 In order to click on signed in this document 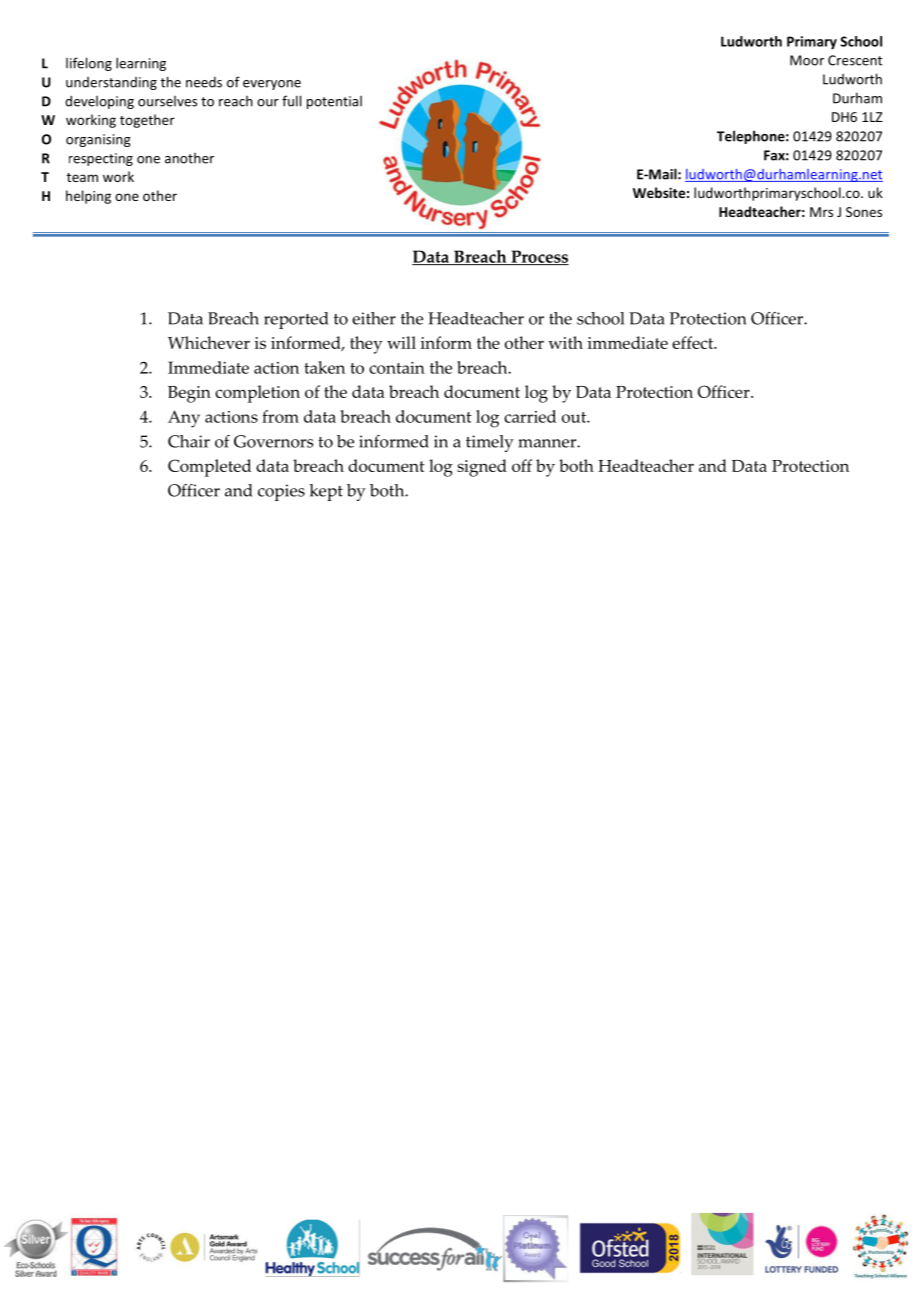, I will do `click(482, 468)`.
